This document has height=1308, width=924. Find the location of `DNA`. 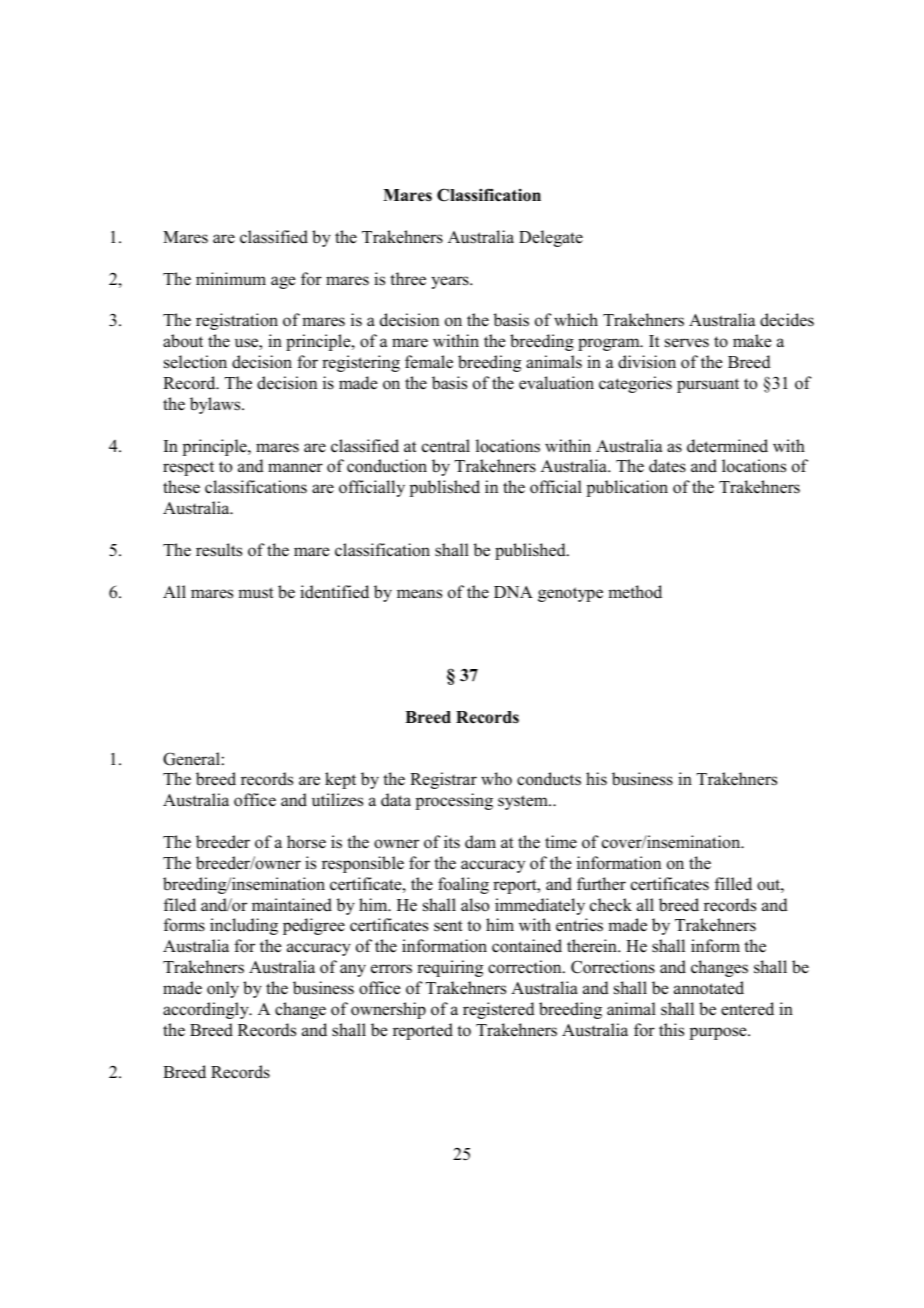

DNA is located at coordinates (513, 592).
